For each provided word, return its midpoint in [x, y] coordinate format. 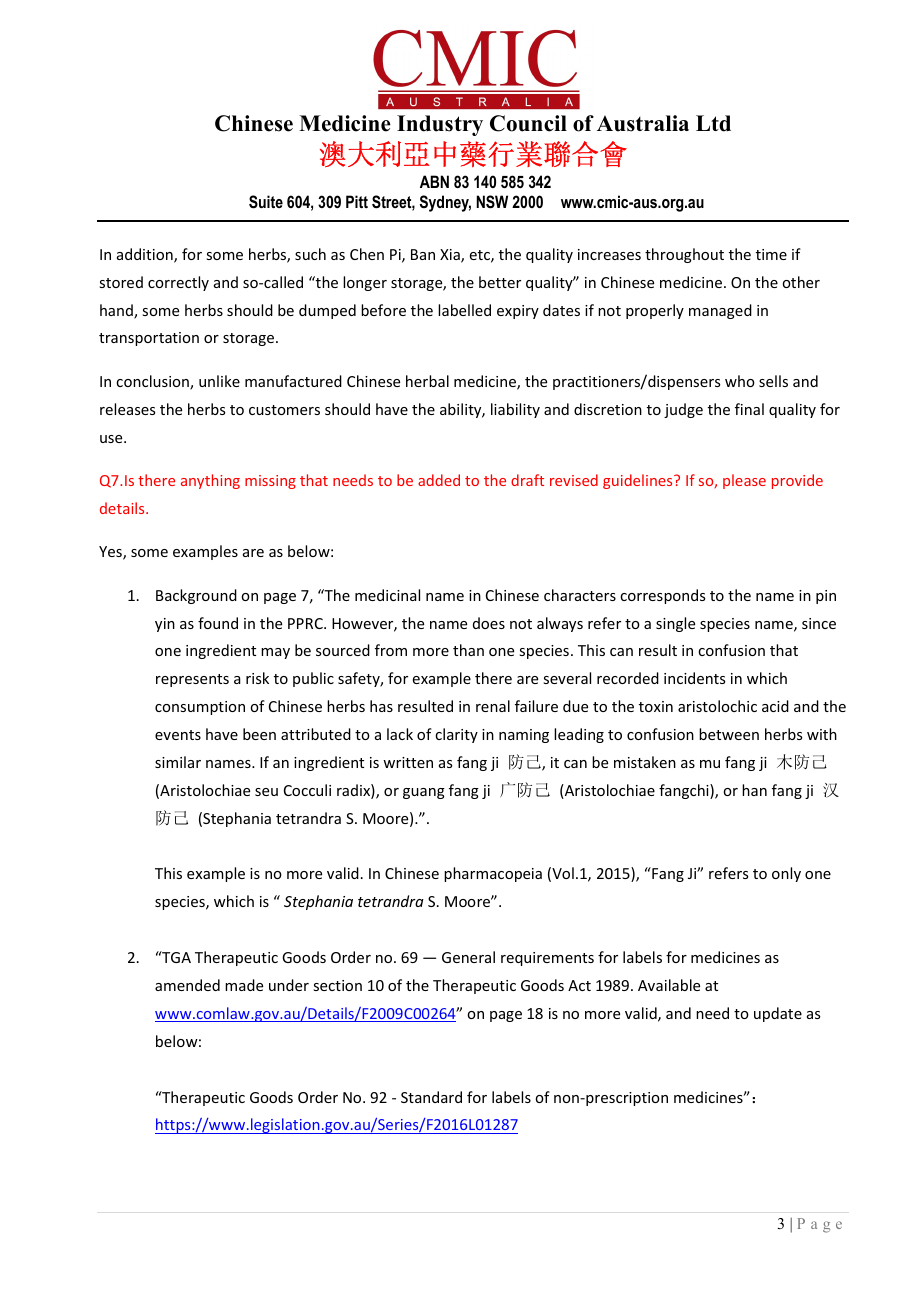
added [439, 480]
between [729, 734]
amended [187, 985]
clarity [456, 735]
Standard [431, 1097]
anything [210, 481]
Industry [440, 125]
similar [178, 762]
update [778, 1014]
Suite [266, 202]
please [744, 481]
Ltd [713, 123]
